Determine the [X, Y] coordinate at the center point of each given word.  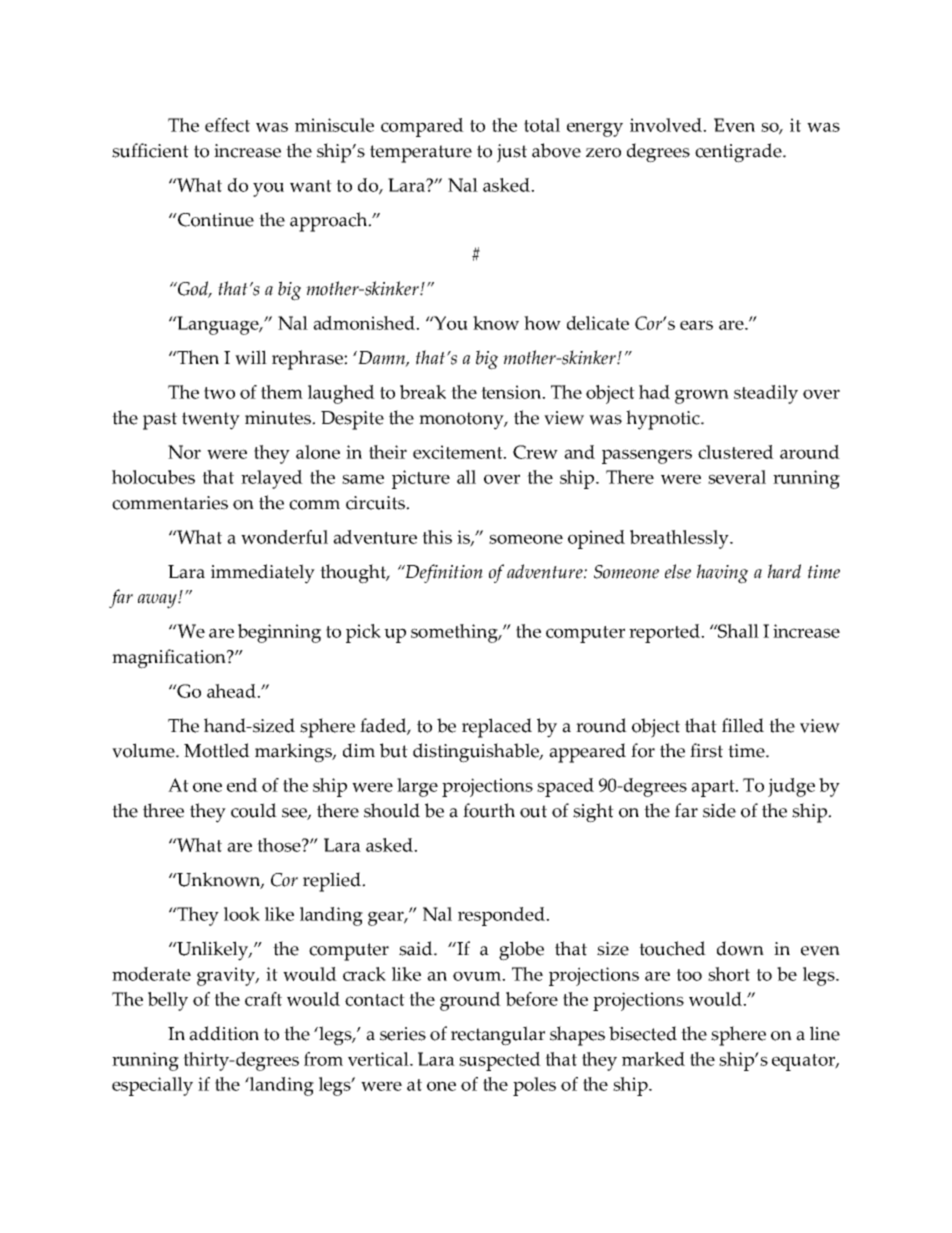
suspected [500, 1061]
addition [224, 1033]
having [722, 574]
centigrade [739, 153]
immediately [263, 574]
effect [227, 125]
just [512, 153]
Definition [443, 573]
